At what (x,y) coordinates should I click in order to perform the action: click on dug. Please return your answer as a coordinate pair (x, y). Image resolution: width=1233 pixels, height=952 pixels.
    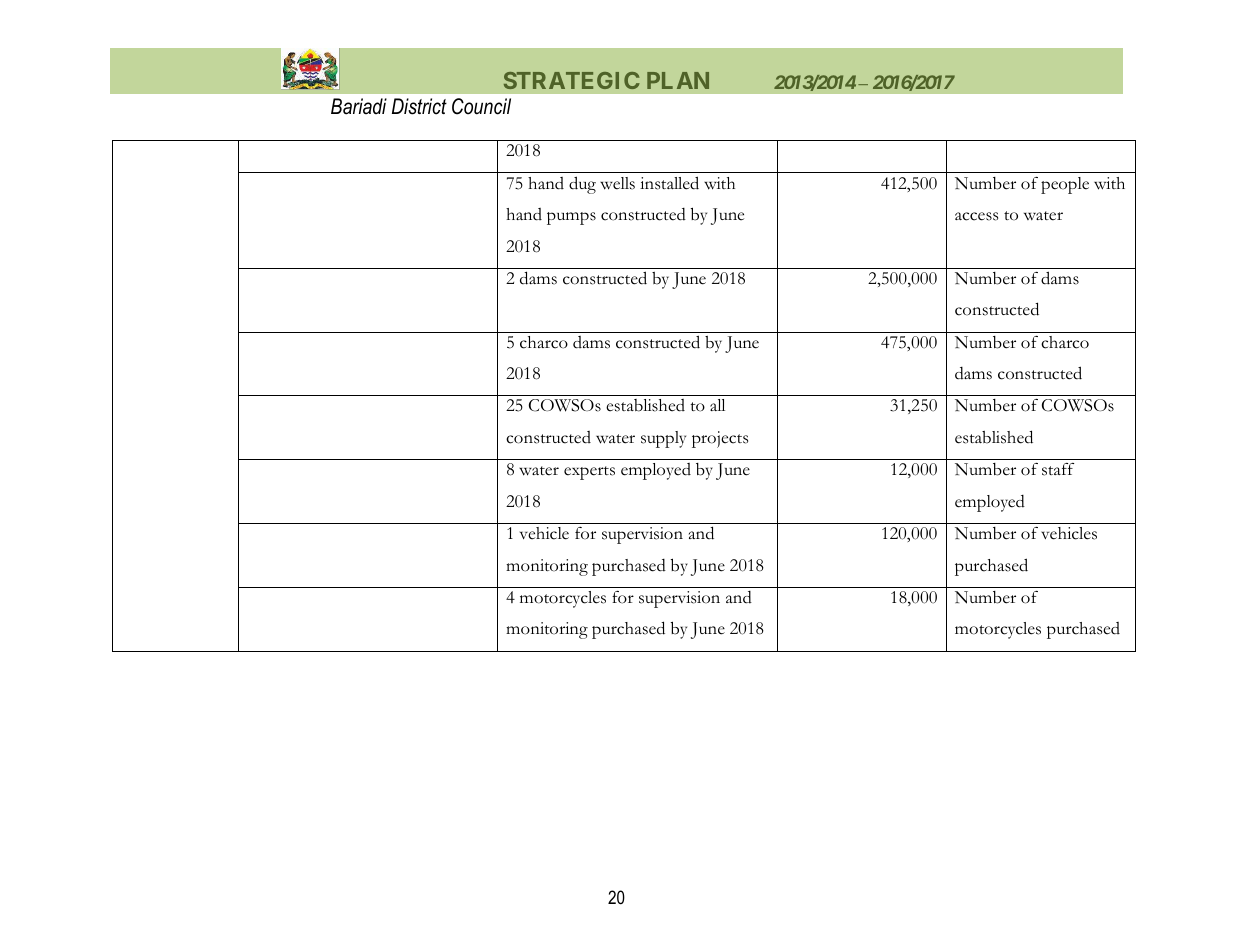
    Looking at the image, I should click on (582, 185).
